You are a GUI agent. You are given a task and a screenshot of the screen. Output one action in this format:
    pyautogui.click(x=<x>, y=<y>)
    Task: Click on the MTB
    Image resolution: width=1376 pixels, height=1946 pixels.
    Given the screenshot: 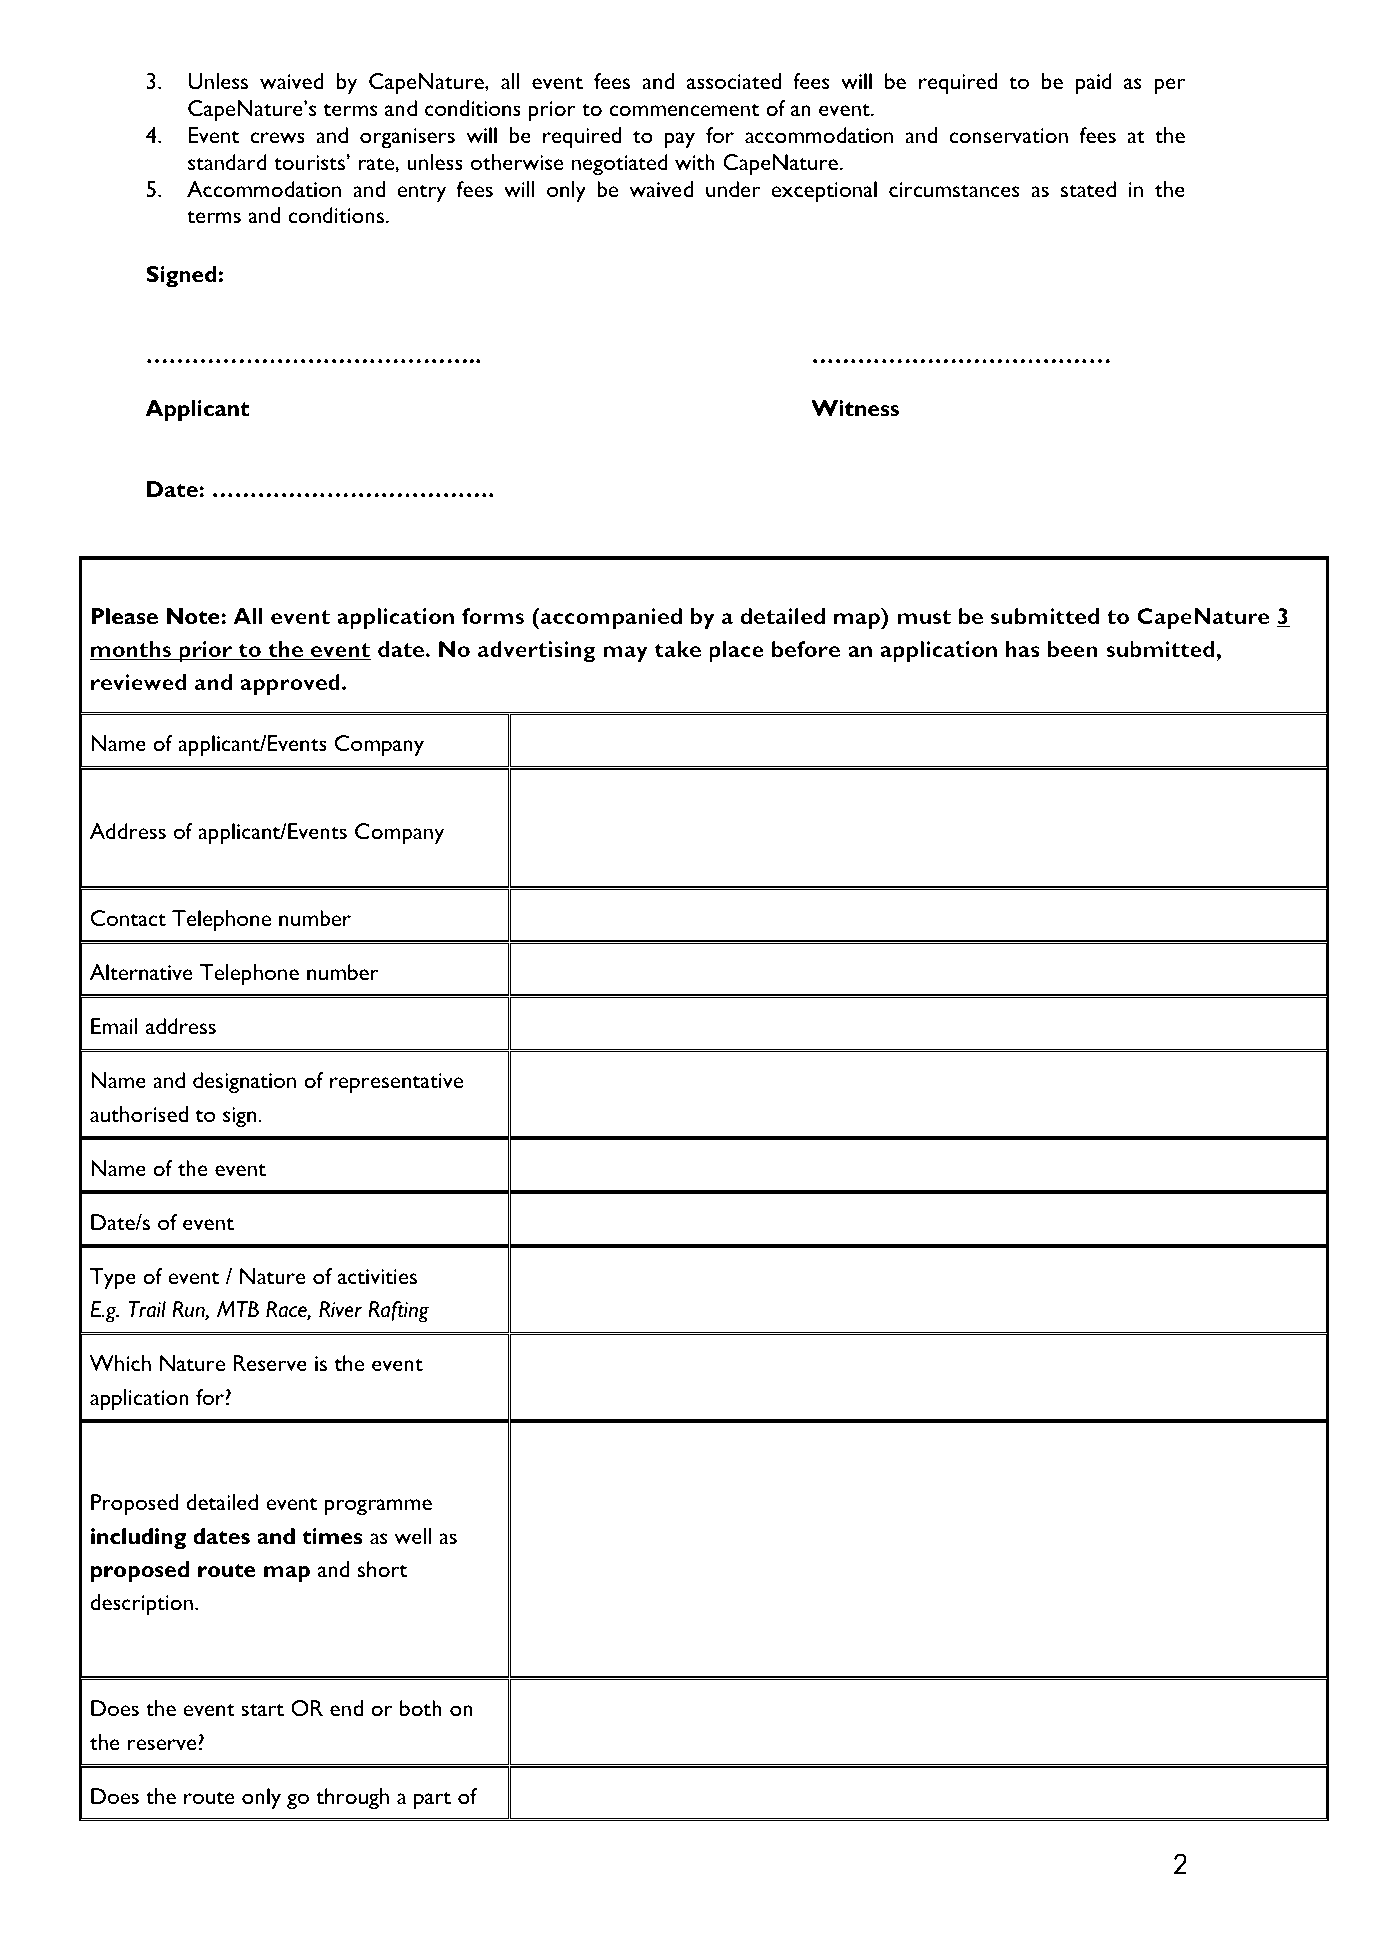 What is the action you would take?
    pyautogui.click(x=238, y=1309)
